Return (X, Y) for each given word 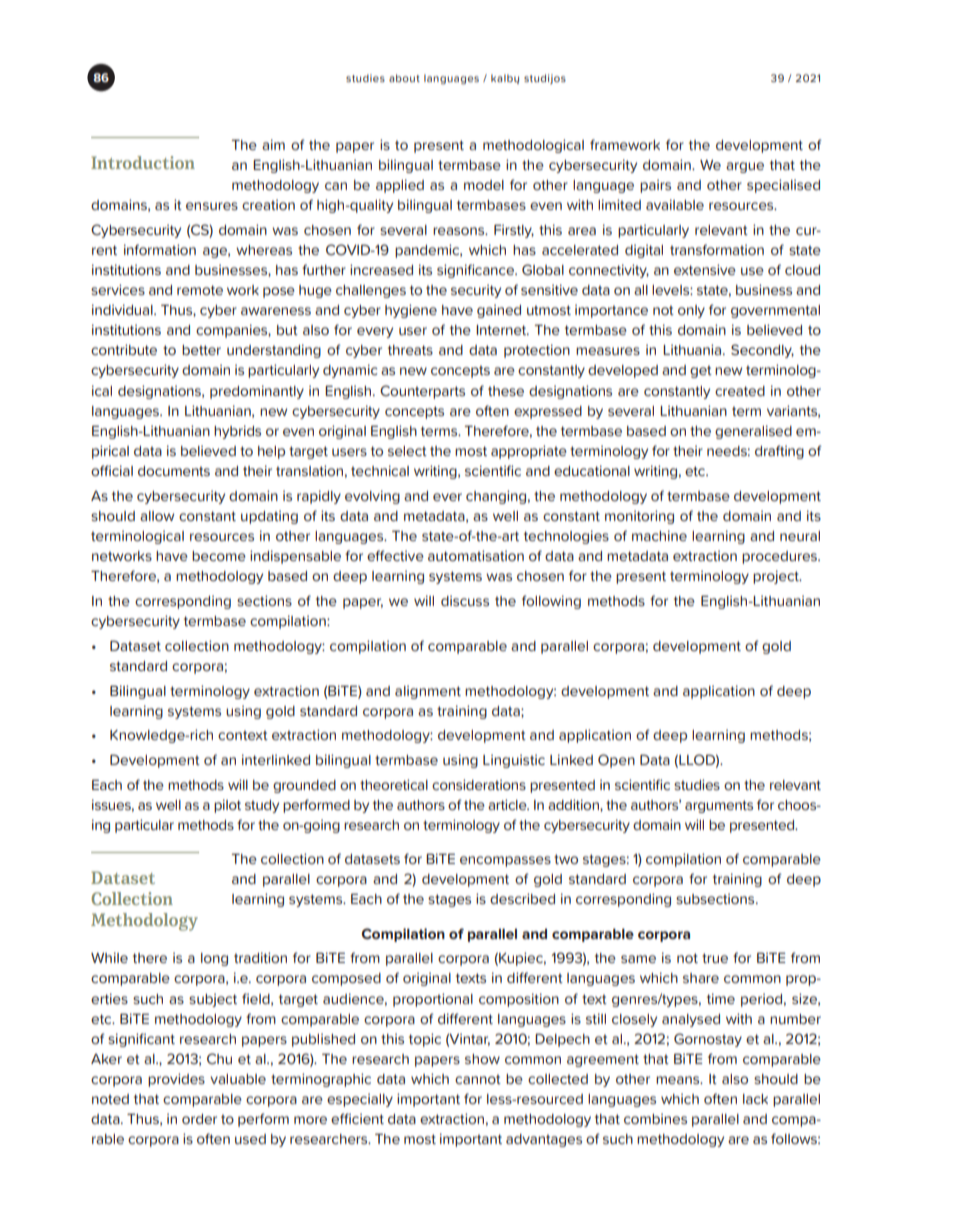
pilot (227, 806)
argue (745, 167)
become (219, 556)
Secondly (762, 351)
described (522, 898)
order (199, 1119)
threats (410, 350)
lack (755, 1099)
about (404, 78)
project (777, 577)
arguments (719, 806)
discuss (465, 600)
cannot (478, 1079)
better (201, 350)
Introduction (143, 162)
